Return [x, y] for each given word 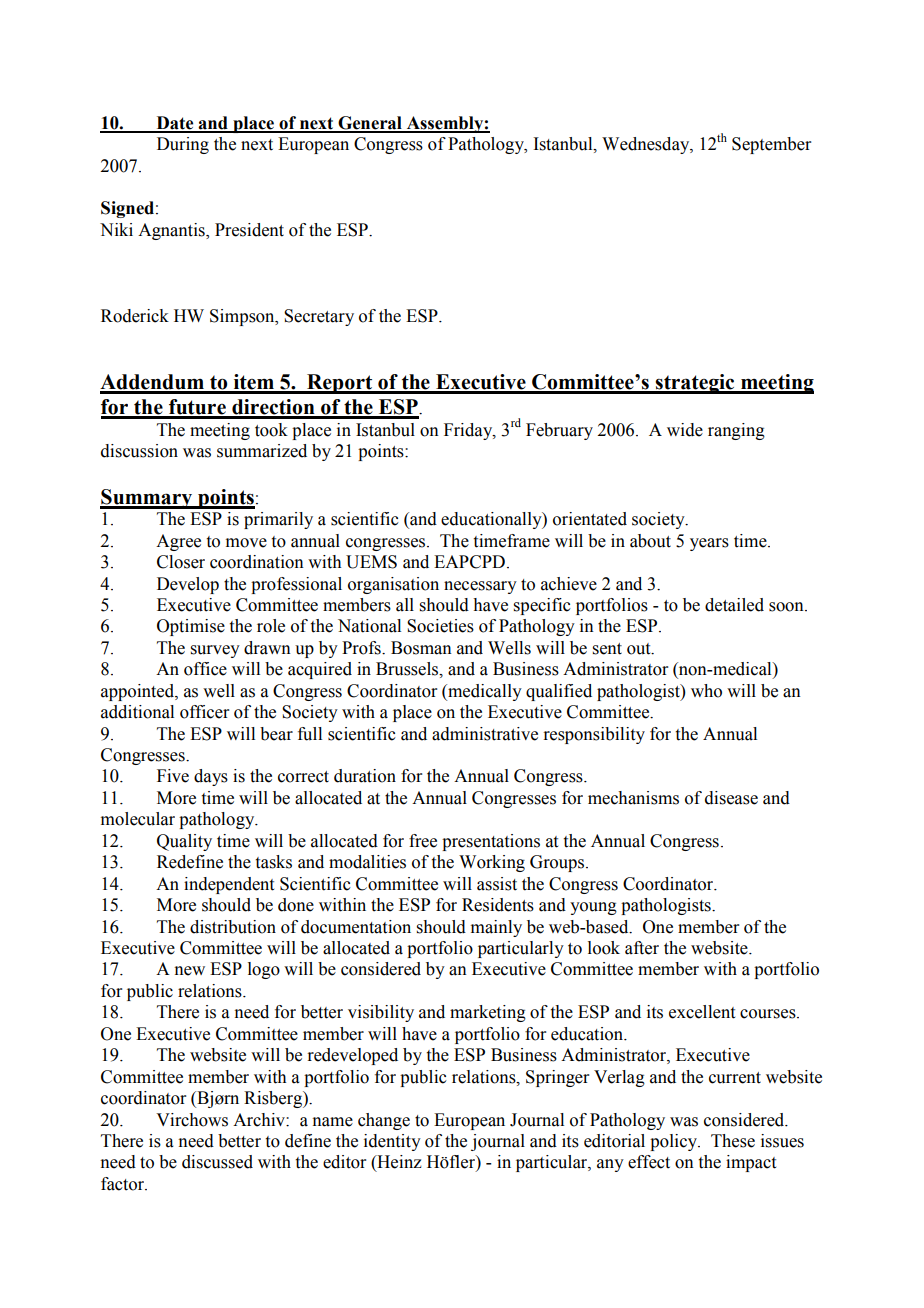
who [706, 691]
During [183, 145]
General [370, 124]
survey [215, 651]
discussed [217, 1162]
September [771, 145]
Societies [440, 626]
